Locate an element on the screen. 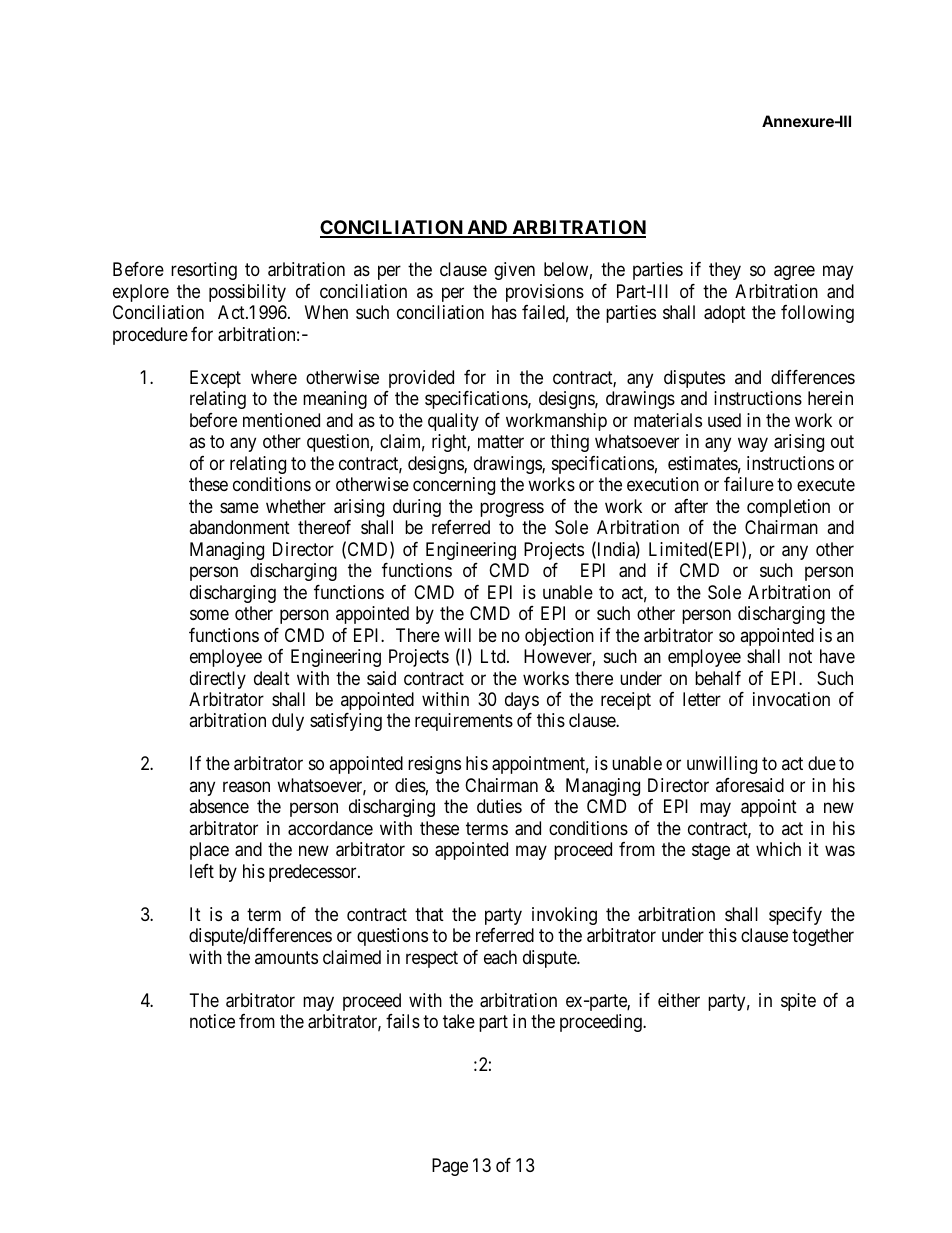 The height and width of the screenshot is (1233, 952). adopt is located at coordinates (725, 314).
